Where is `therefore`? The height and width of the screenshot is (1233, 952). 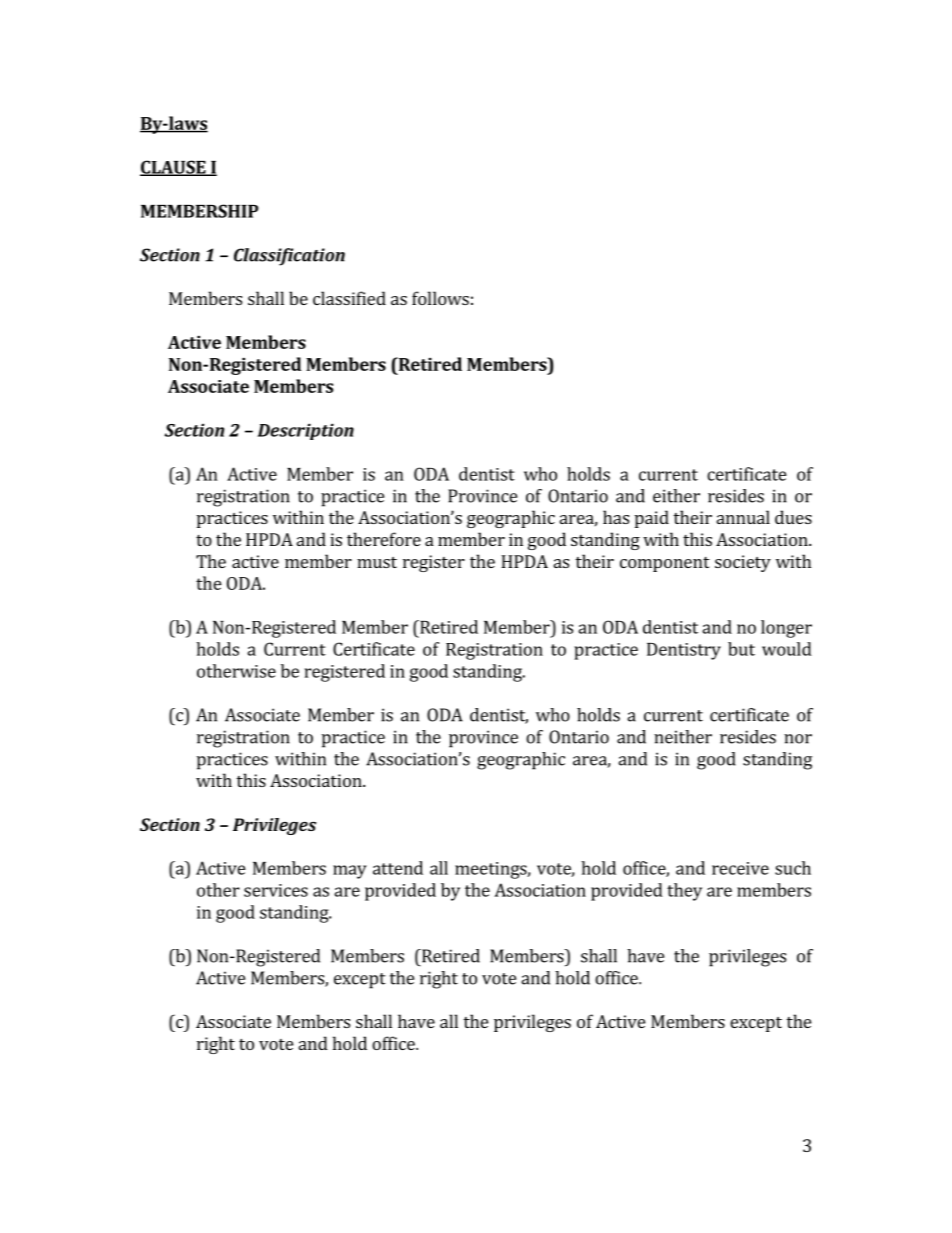 therefore is located at coordinates (384, 539).
